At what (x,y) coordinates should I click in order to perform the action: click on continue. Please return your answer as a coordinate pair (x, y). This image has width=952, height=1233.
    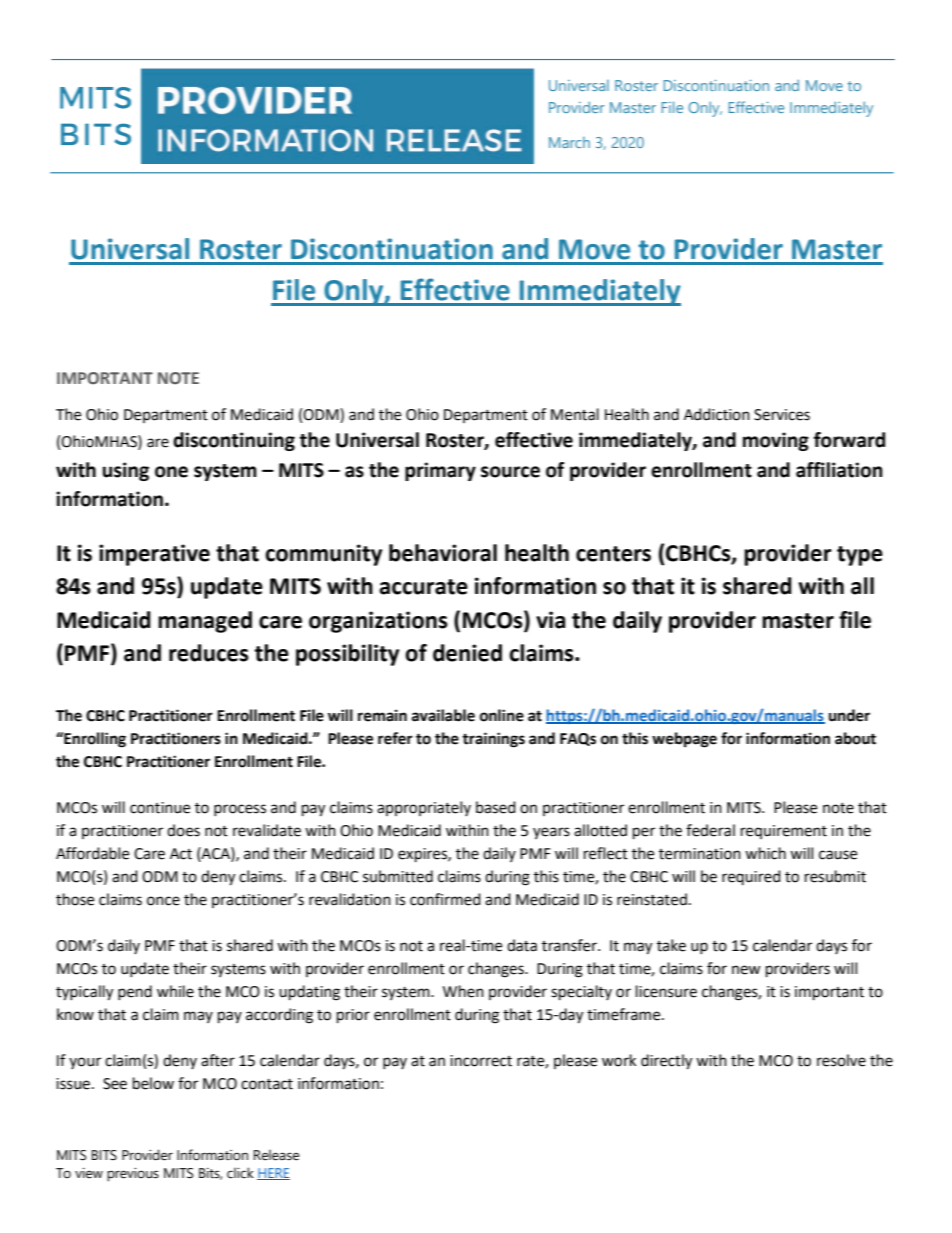
    Looking at the image, I should click on (160, 808).
